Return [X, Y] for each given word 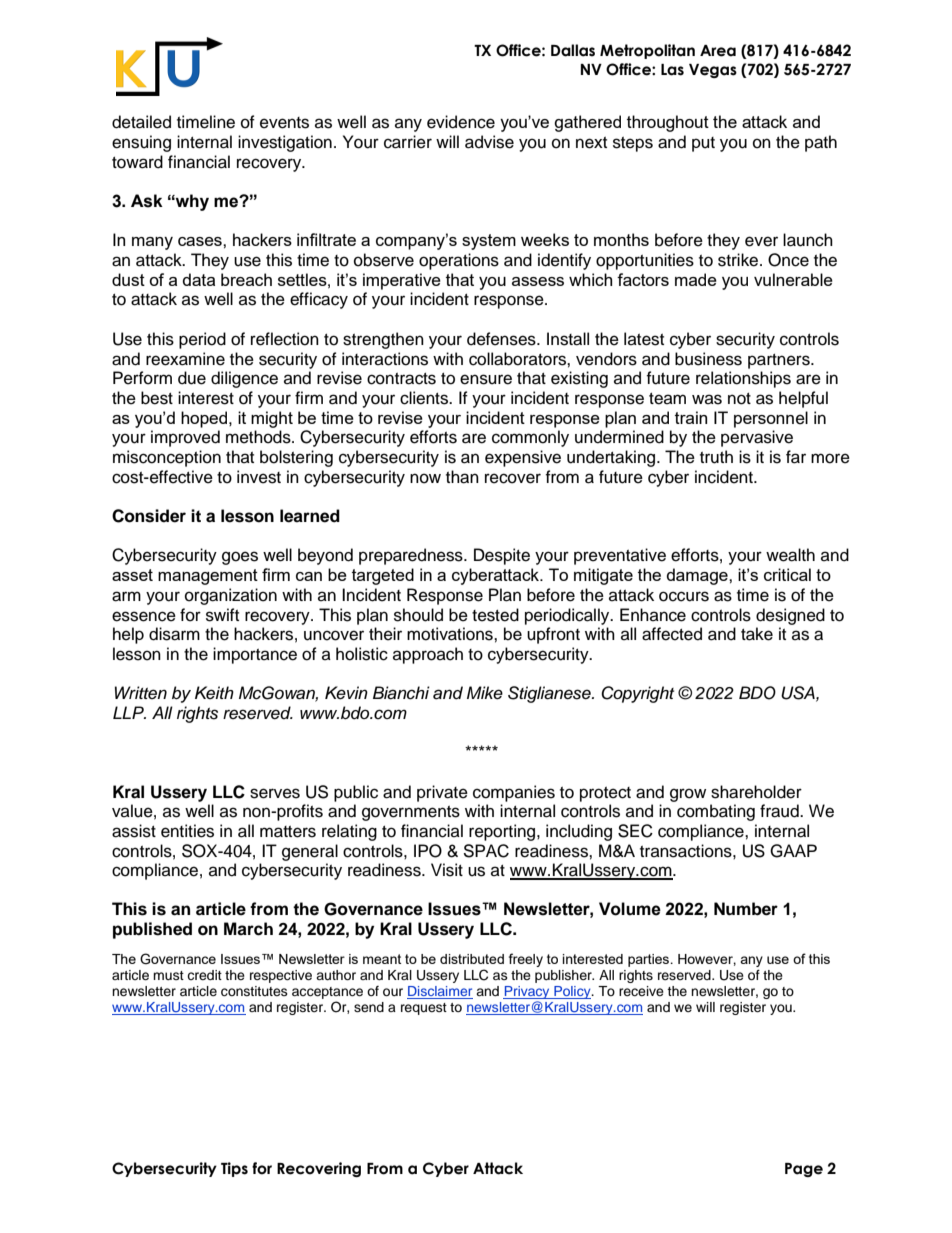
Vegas [713, 71]
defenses [502, 339]
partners [780, 361]
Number [746, 909]
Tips [234, 1169]
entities [187, 831]
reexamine [185, 359]
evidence [461, 122]
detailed [141, 122]
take [757, 634]
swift [222, 615]
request [424, 1009]
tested [495, 615]
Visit [447, 870]
